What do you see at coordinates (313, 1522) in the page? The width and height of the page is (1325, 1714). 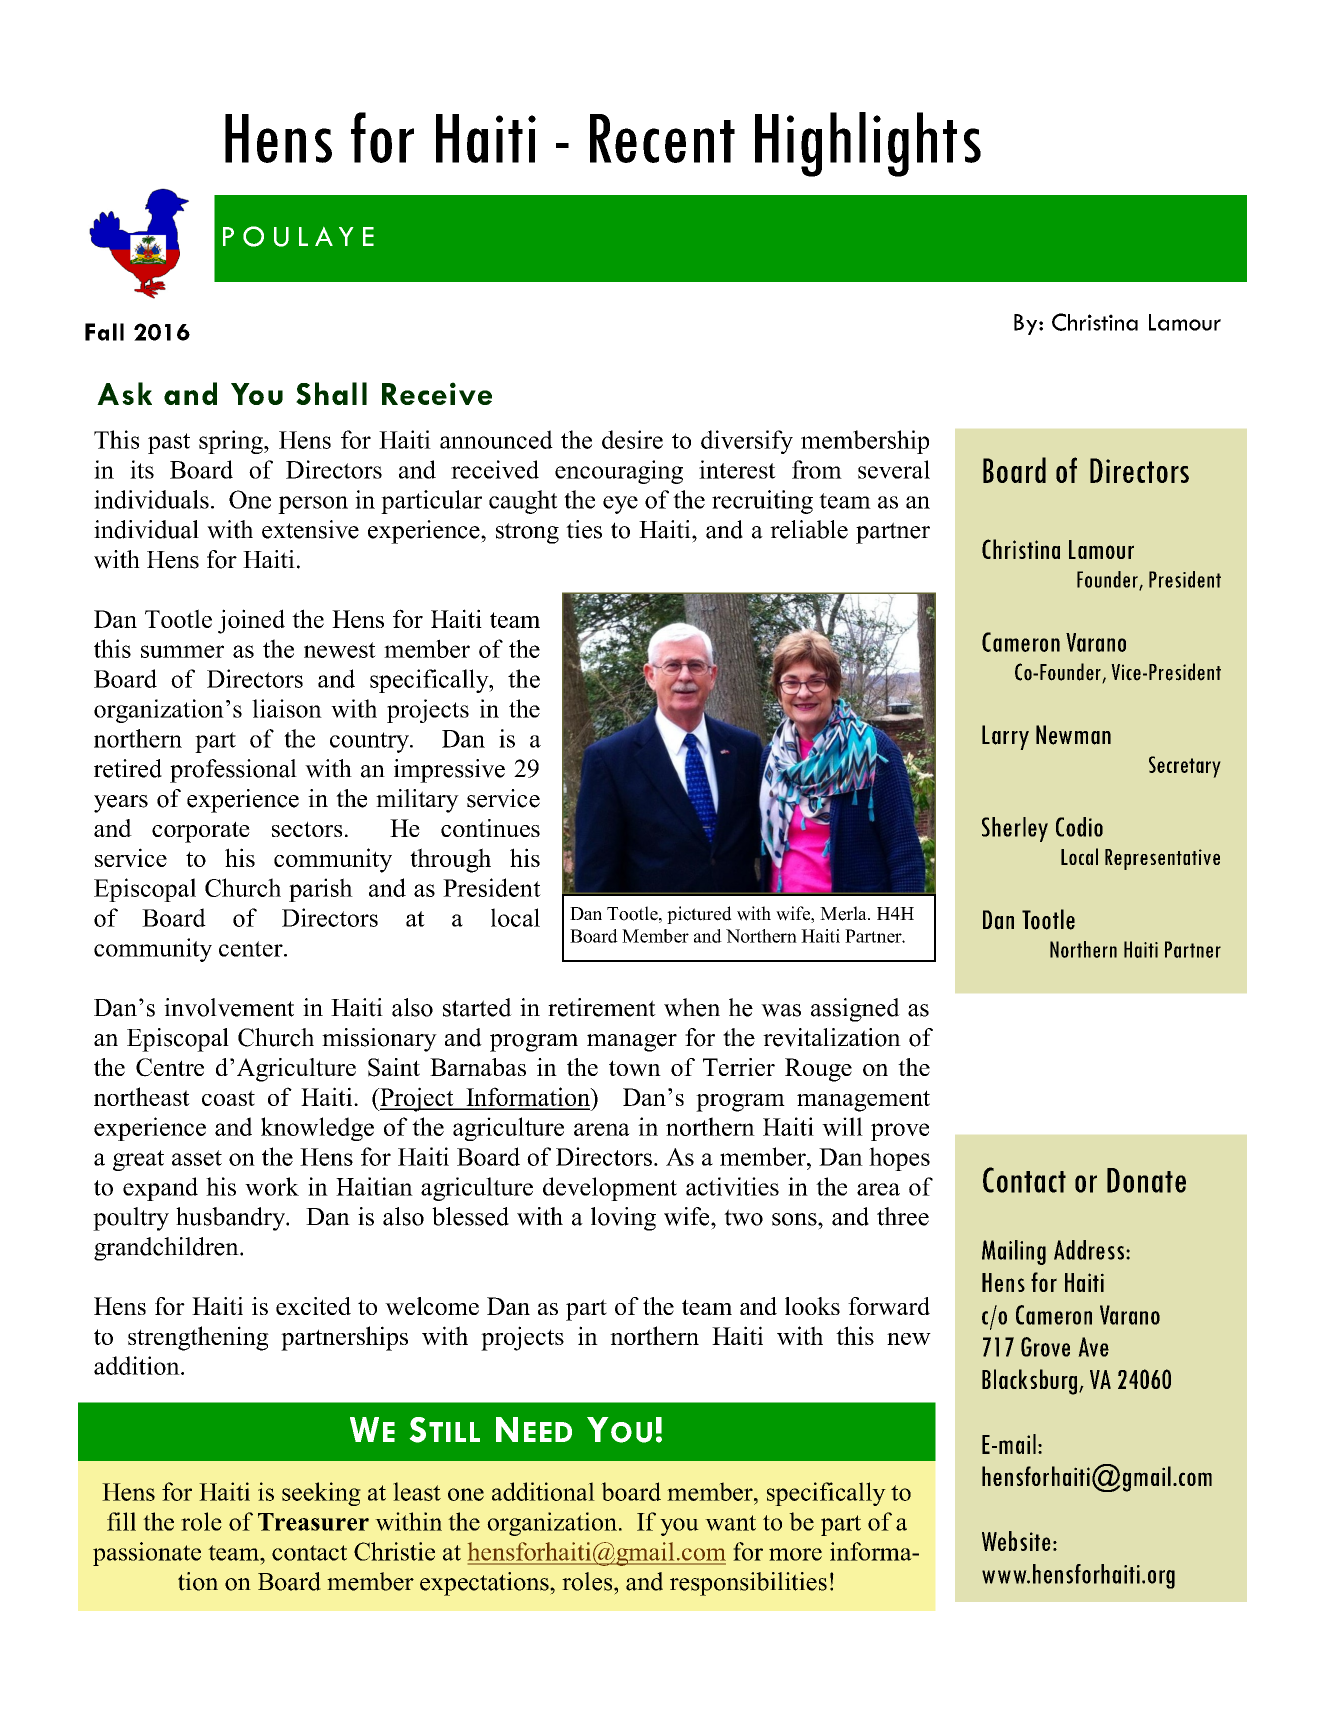 I see `Treasurer` at bounding box center [313, 1522].
